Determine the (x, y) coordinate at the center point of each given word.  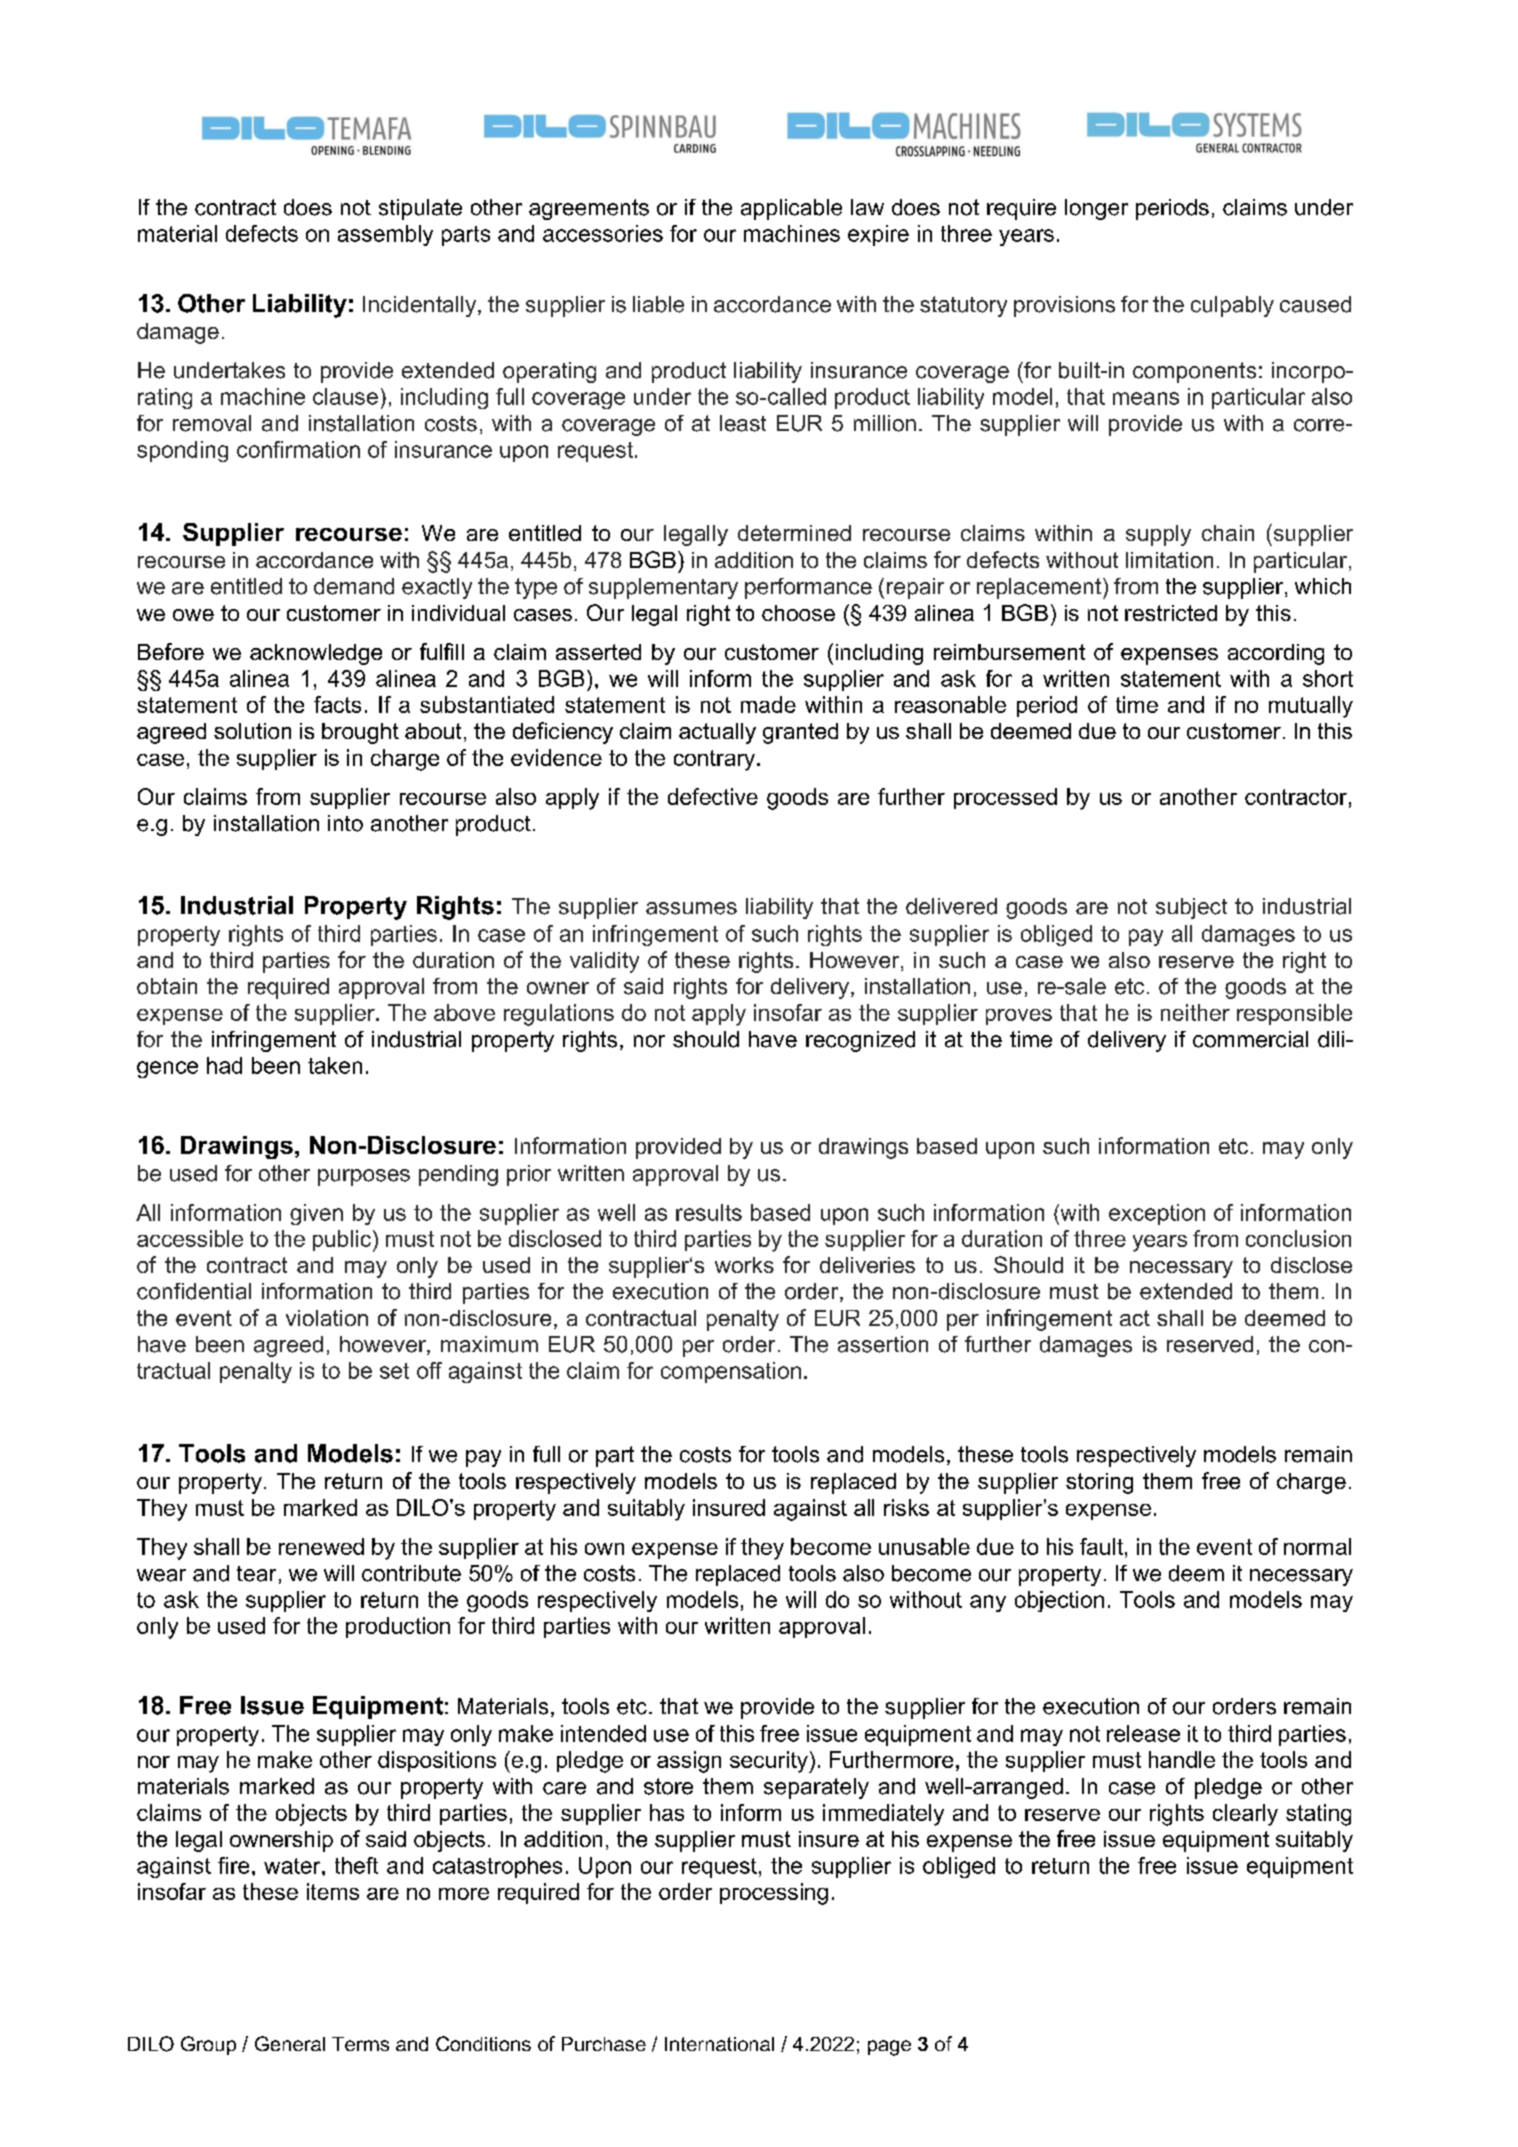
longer (1096, 209)
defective (713, 796)
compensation (731, 1372)
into (345, 823)
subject (1191, 908)
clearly (1245, 1815)
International (719, 2044)
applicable (791, 209)
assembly (385, 235)
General (290, 2043)
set (394, 1371)
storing (1099, 1483)
